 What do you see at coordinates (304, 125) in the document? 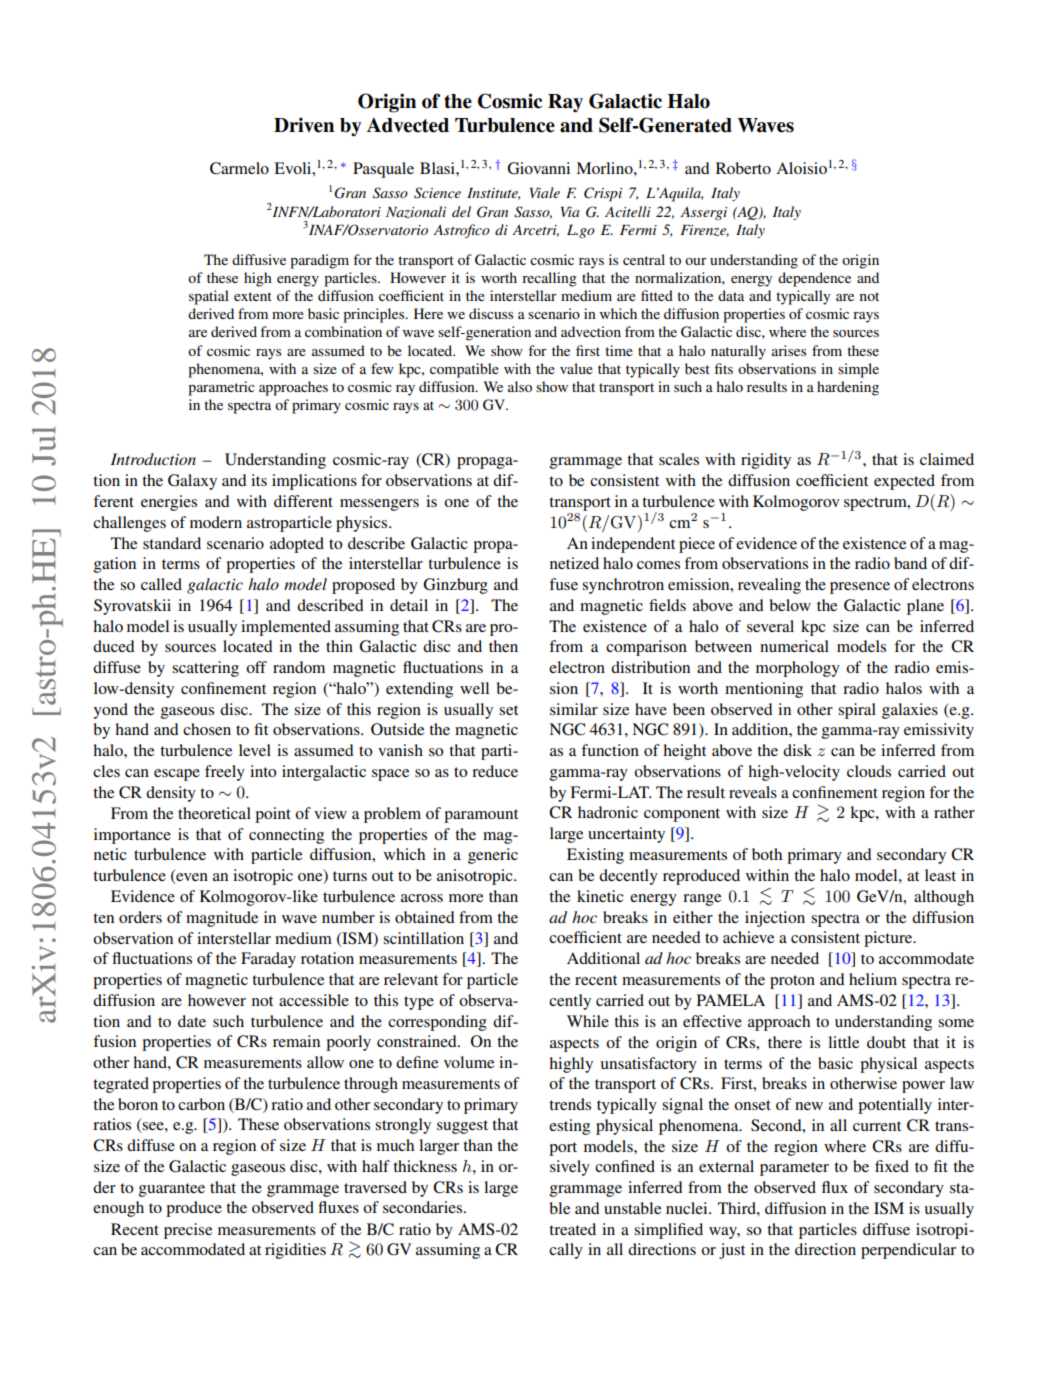
I see `Driven` at bounding box center [304, 125].
